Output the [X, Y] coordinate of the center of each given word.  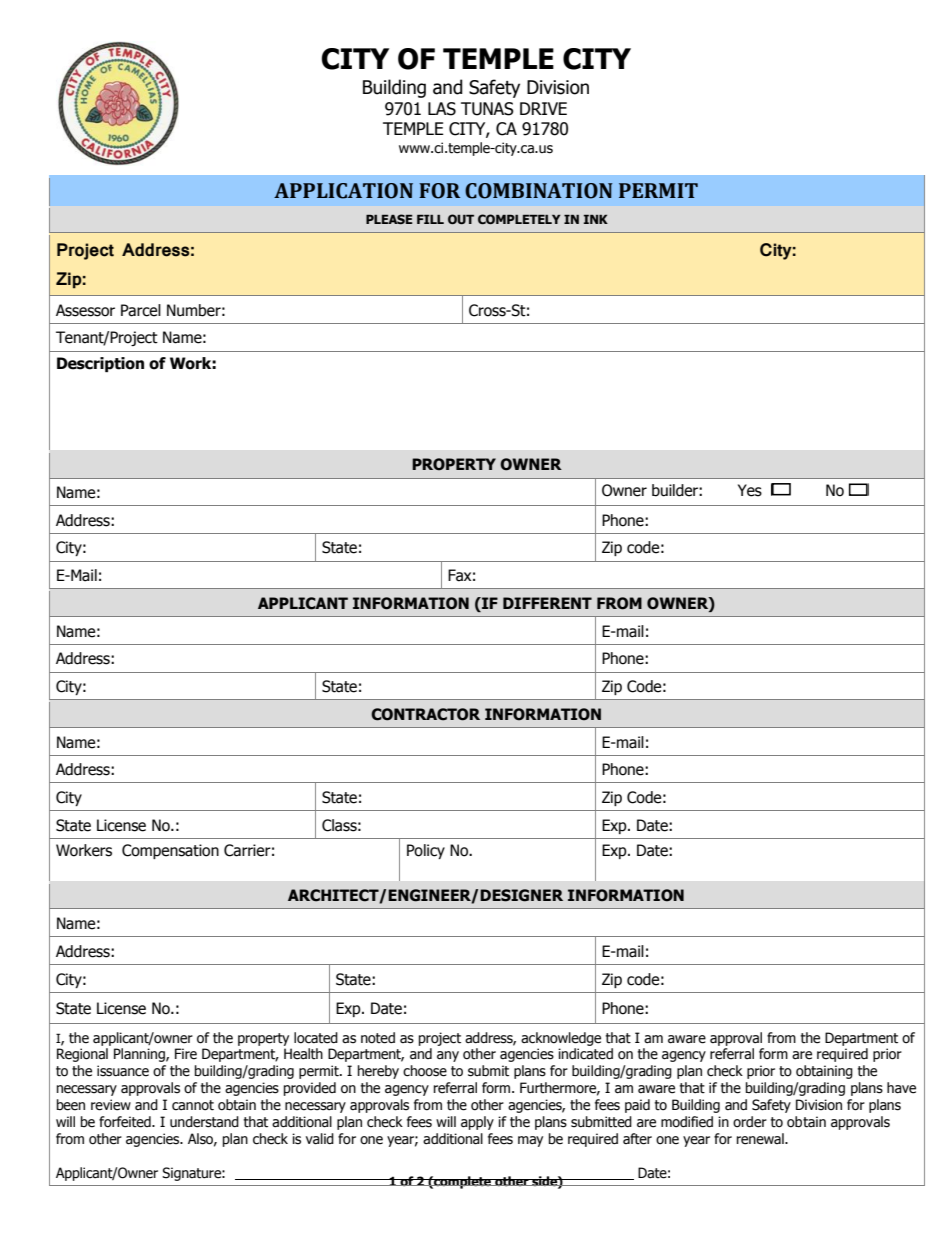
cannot [193, 1105]
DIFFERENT [547, 603]
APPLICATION [343, 191]
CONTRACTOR [425, 714]
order [750, 1122]
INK [596, 219]
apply [477, 1123]
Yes [750, 490]
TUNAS [487, 109]
